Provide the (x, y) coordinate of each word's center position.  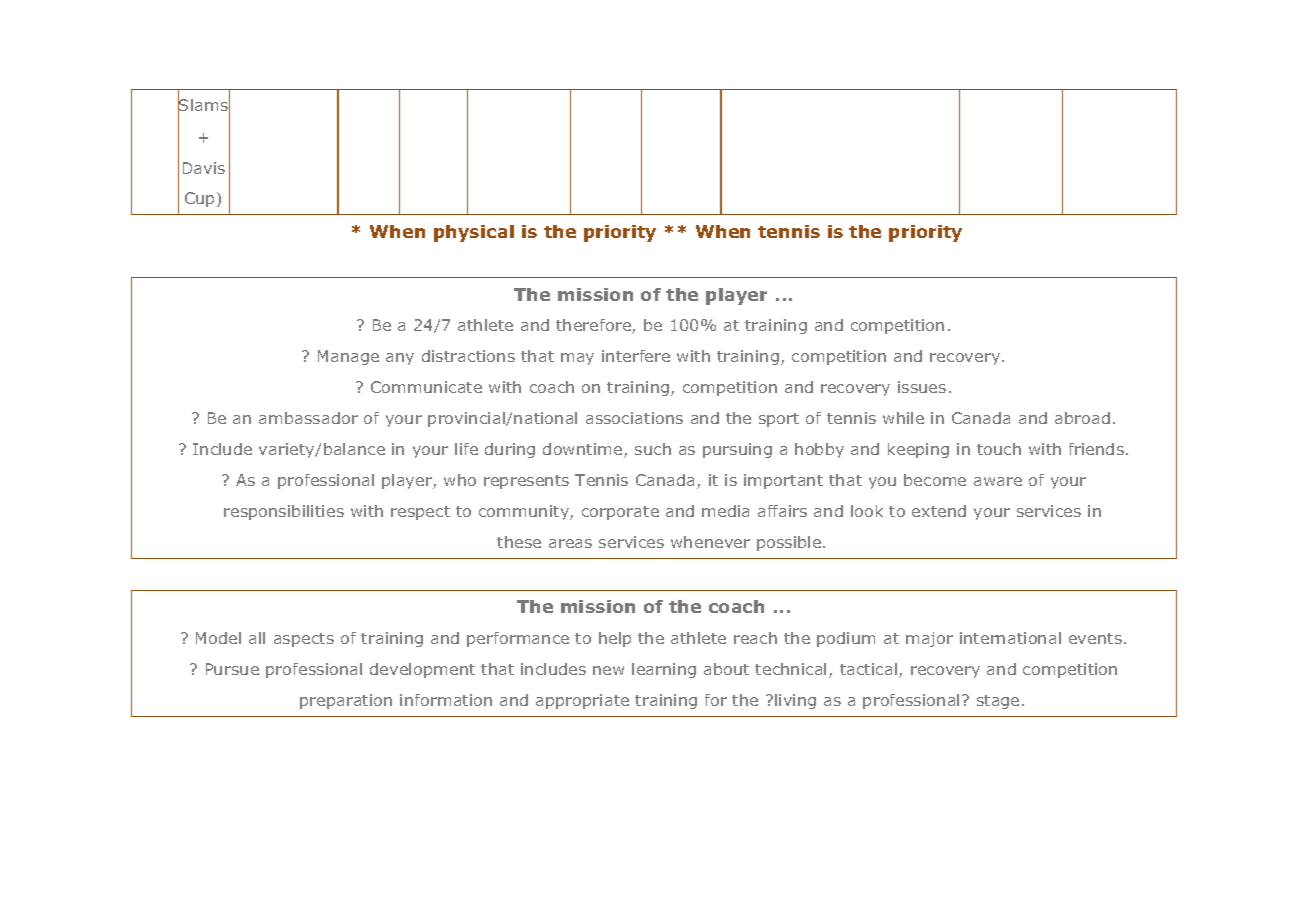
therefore (594, 326)
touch (999, 449)
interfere (636, 356)
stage (998, 702)
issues (922, 387)
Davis (204, 168)
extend (939, 511)
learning (664, 670)
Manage (348, 357)
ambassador (308, 418)
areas (570, 543)
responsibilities (284, 512)
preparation (346, 701)
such (653, 449)
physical (474, 233)
